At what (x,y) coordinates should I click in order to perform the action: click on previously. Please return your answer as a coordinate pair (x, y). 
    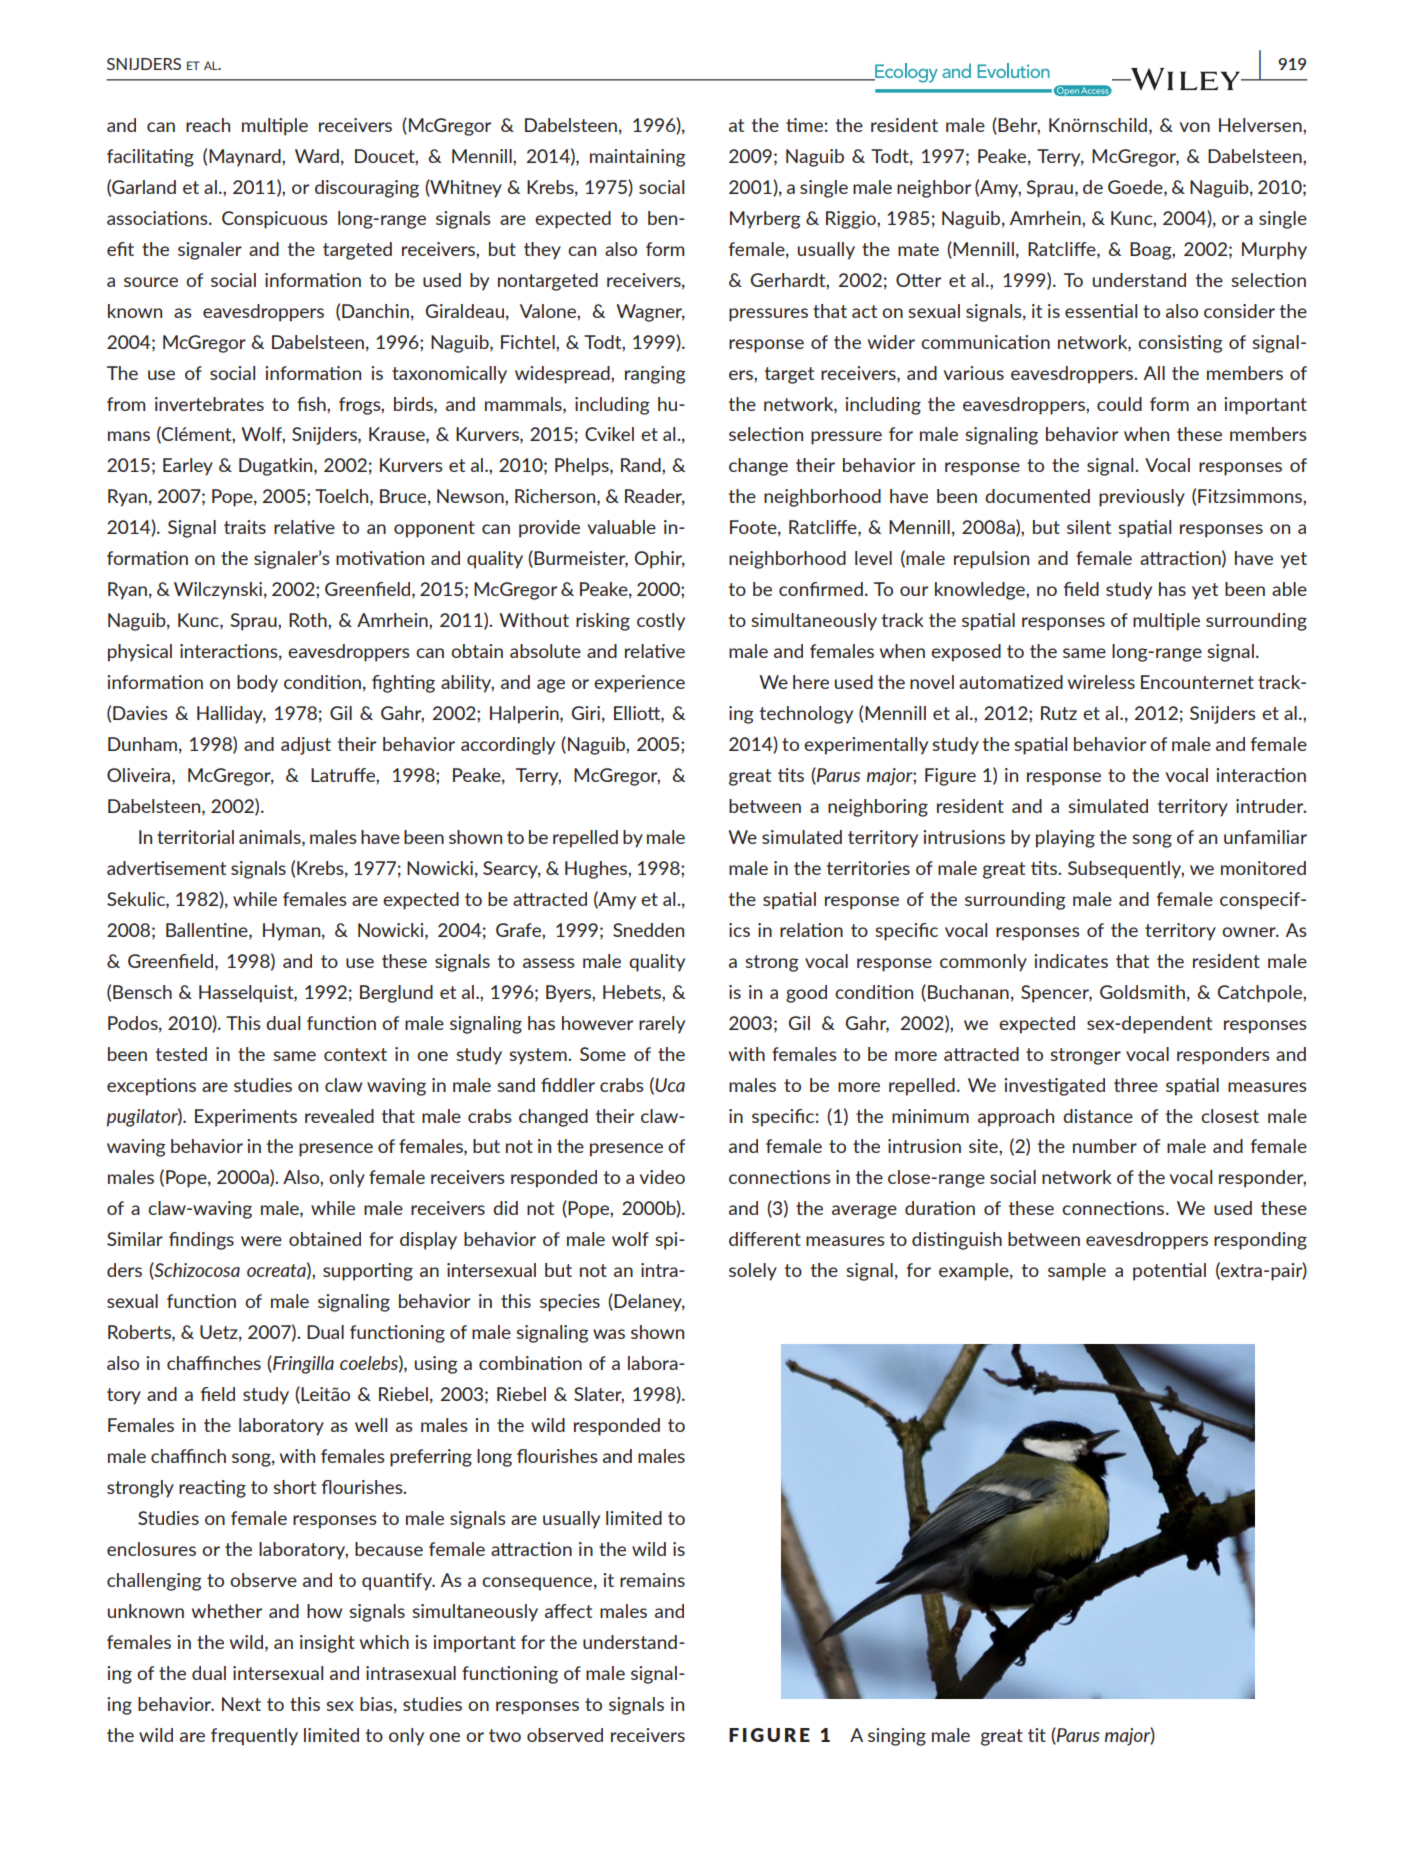
    Looking at the image, I should click on (1142, 498).
